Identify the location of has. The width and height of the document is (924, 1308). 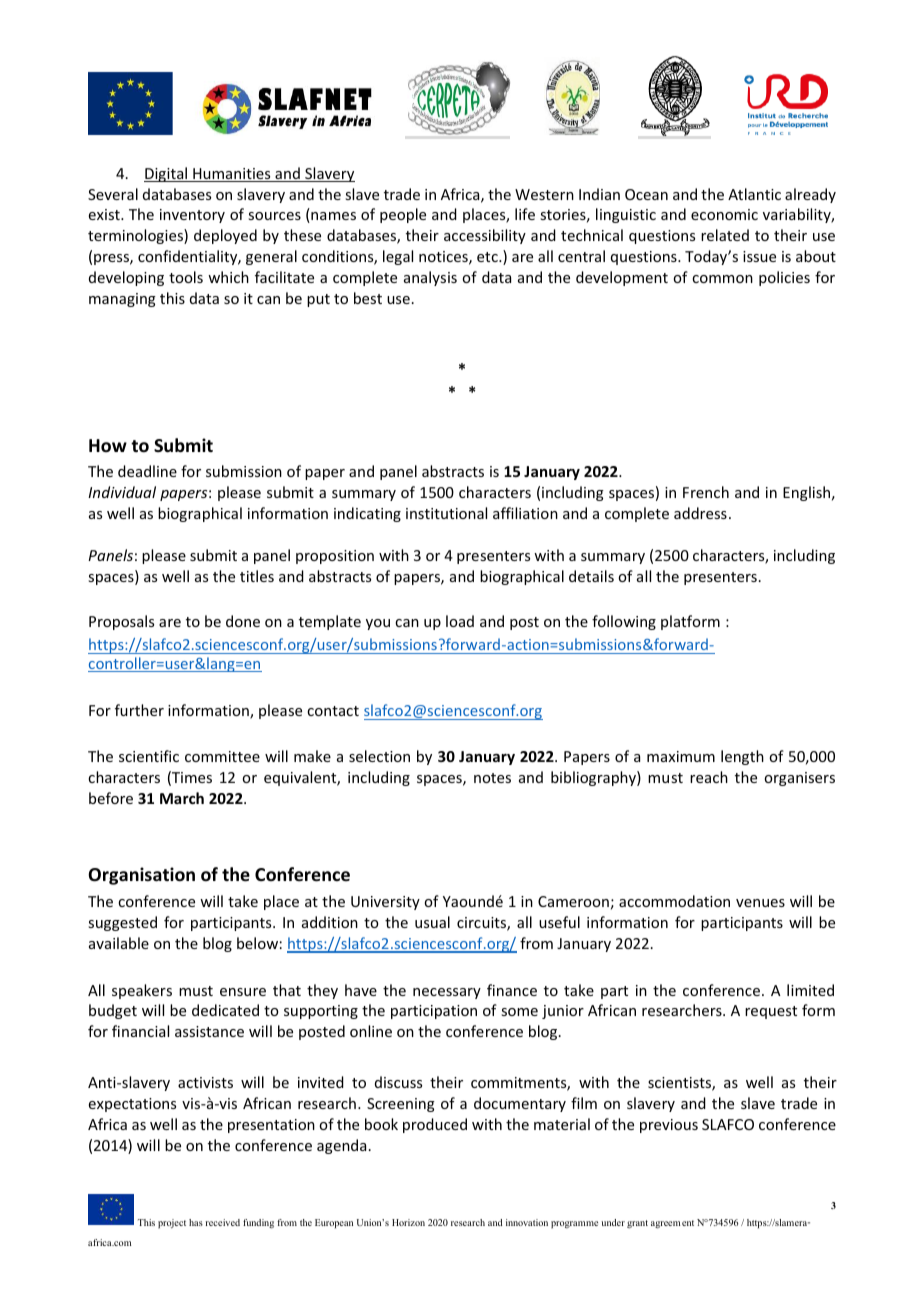
(196, 1222).
